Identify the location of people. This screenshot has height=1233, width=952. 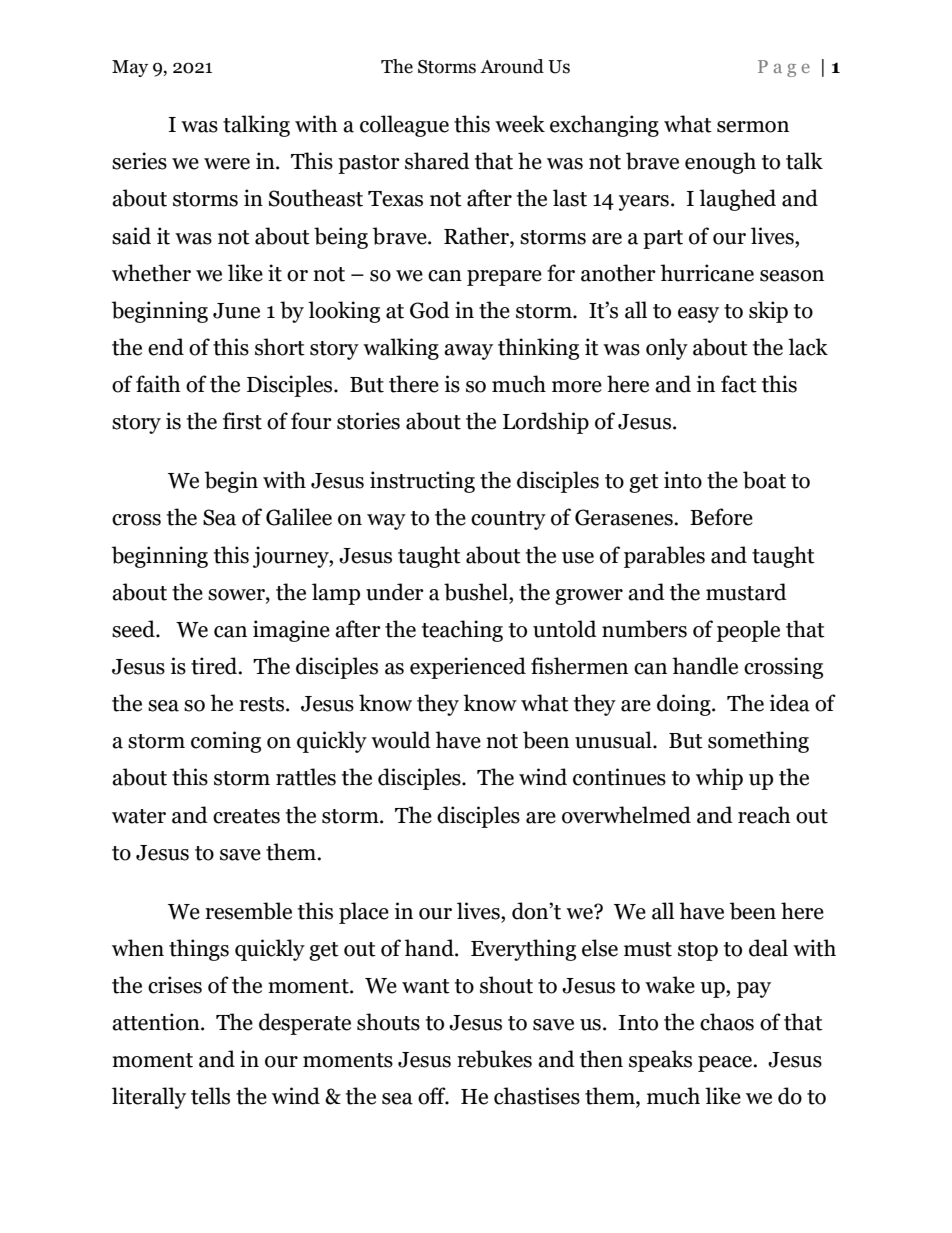
(748, 631).
